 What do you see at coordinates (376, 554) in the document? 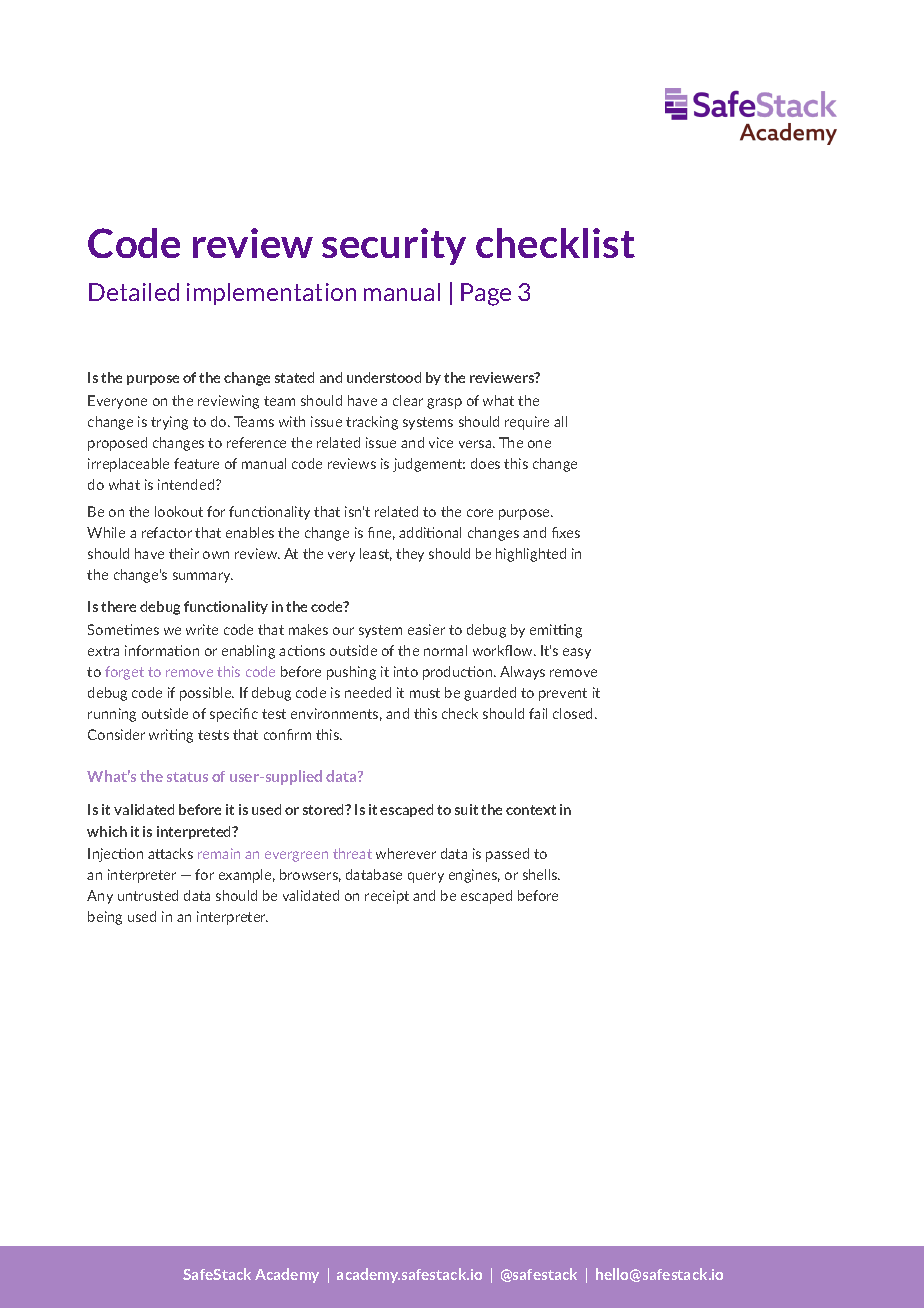
I see `least` at bounding box center [376, 554].
